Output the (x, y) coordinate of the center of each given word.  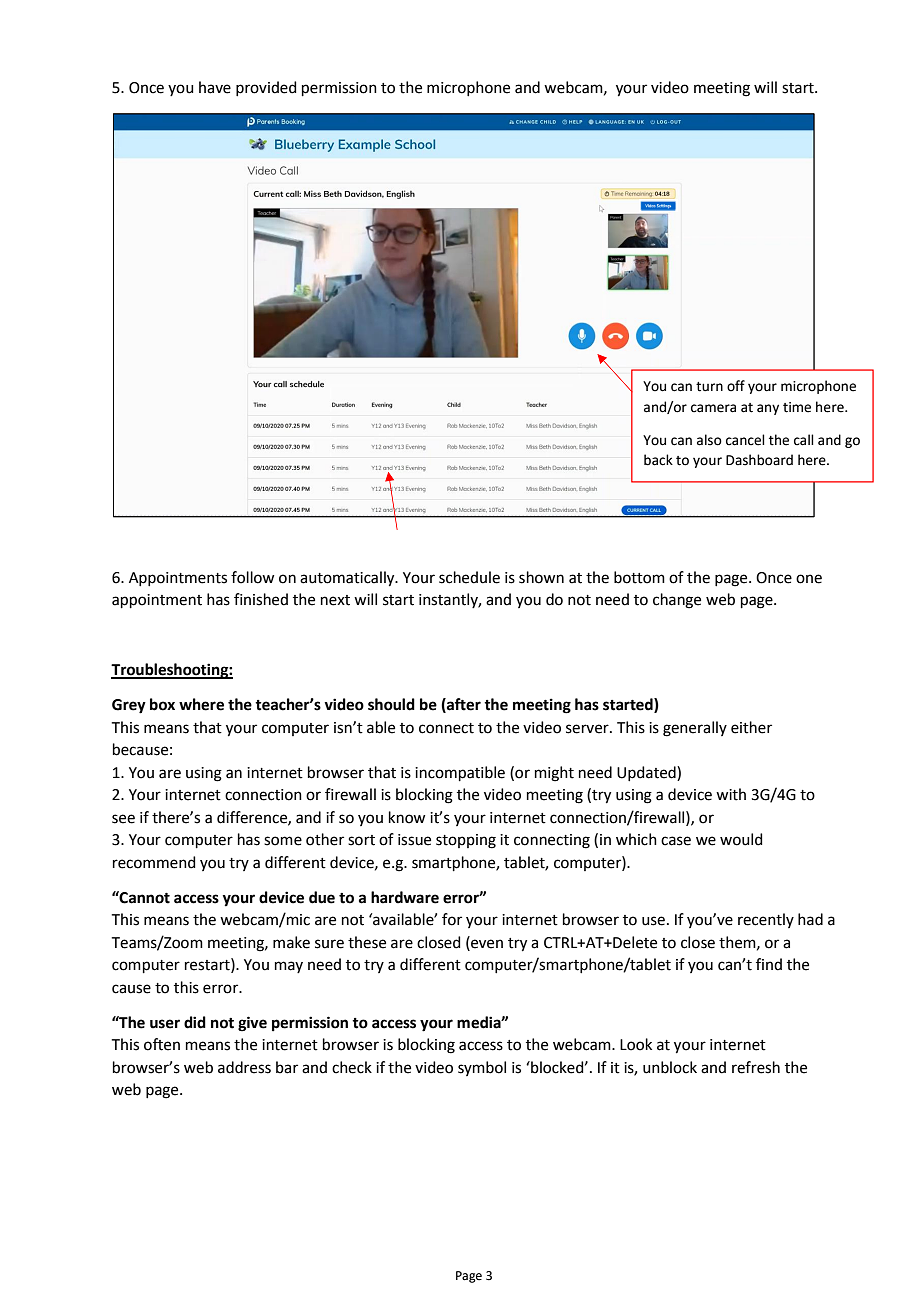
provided (266, 88)
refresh (756, 1067)
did (195, 1022)
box (162, 704)
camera (713, 408)
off (736, 386)
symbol (482, 1068)
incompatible (460, 773)
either (751, 727)
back (658, 460)
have (215, 87)
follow (252, 577)
